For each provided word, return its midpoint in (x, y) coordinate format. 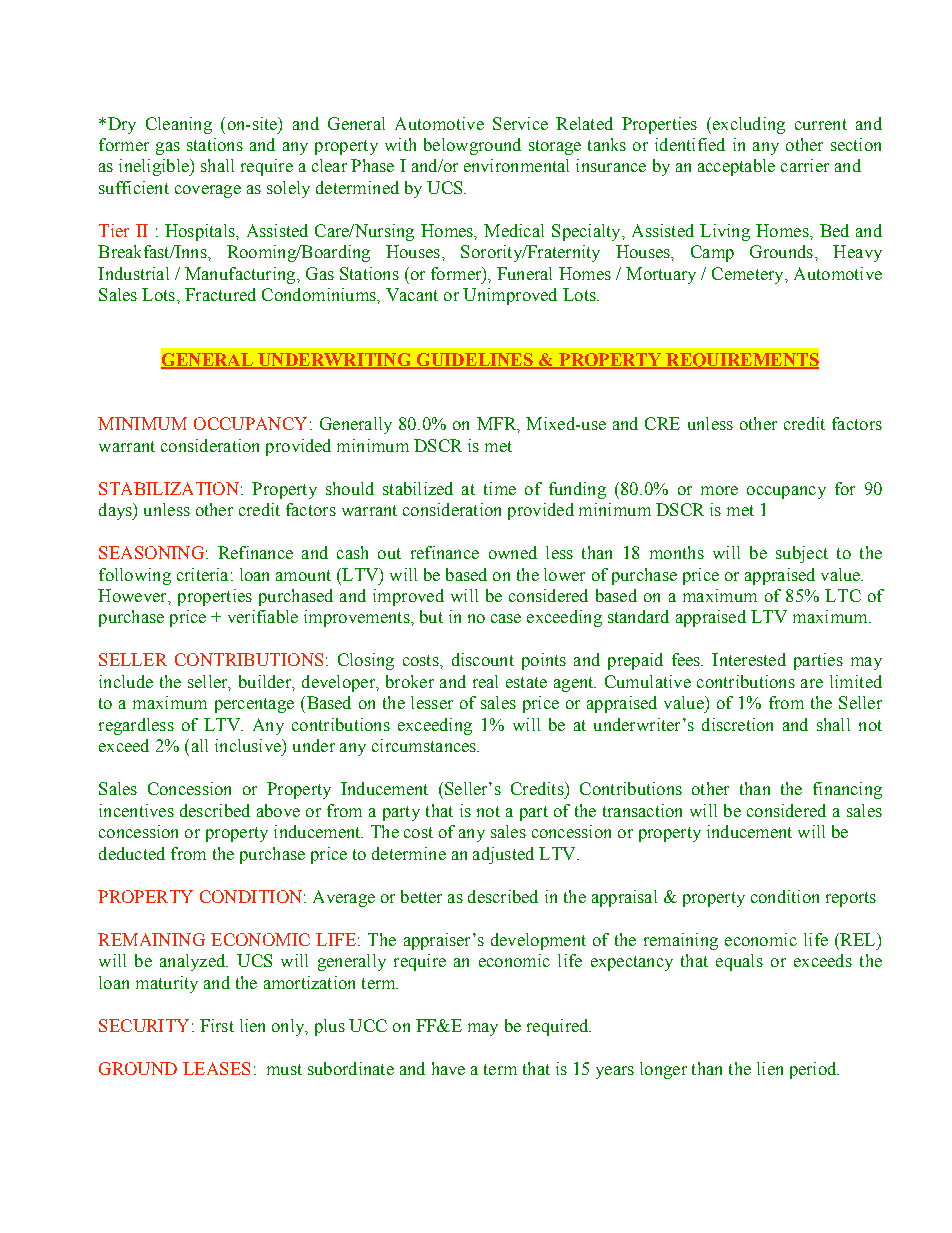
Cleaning (179, 125)
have (448, 1068)
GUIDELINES (475, 360)
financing (847, 790)
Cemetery (749, 275)
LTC (843, 595)
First (217, 1025)
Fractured (220, 294)
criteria (202, 574)
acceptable (736, 167)
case (506, 618)
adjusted (503, 855)
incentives (136, 810)
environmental (516, 165)
